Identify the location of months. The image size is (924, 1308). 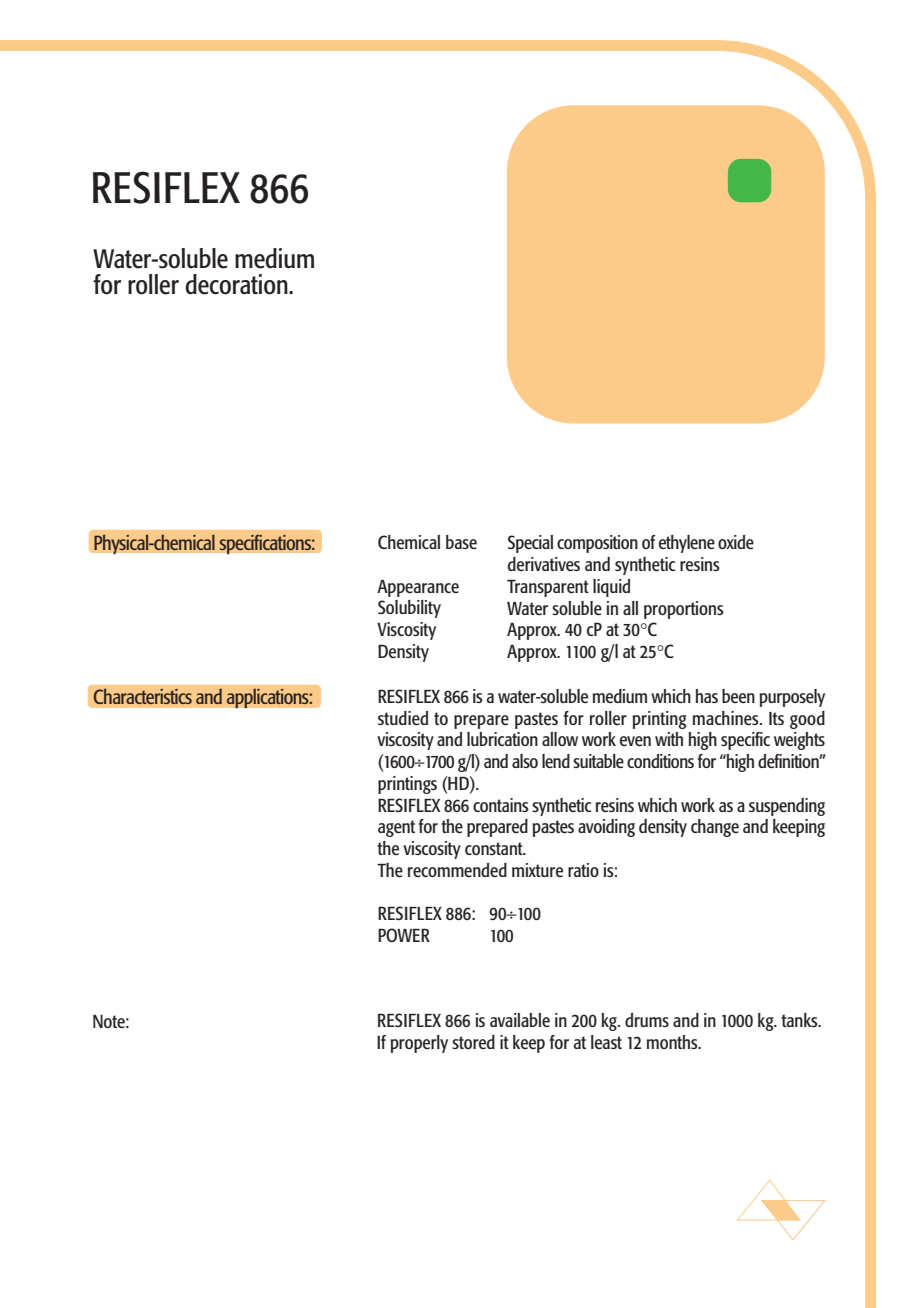
(673, 1042).
